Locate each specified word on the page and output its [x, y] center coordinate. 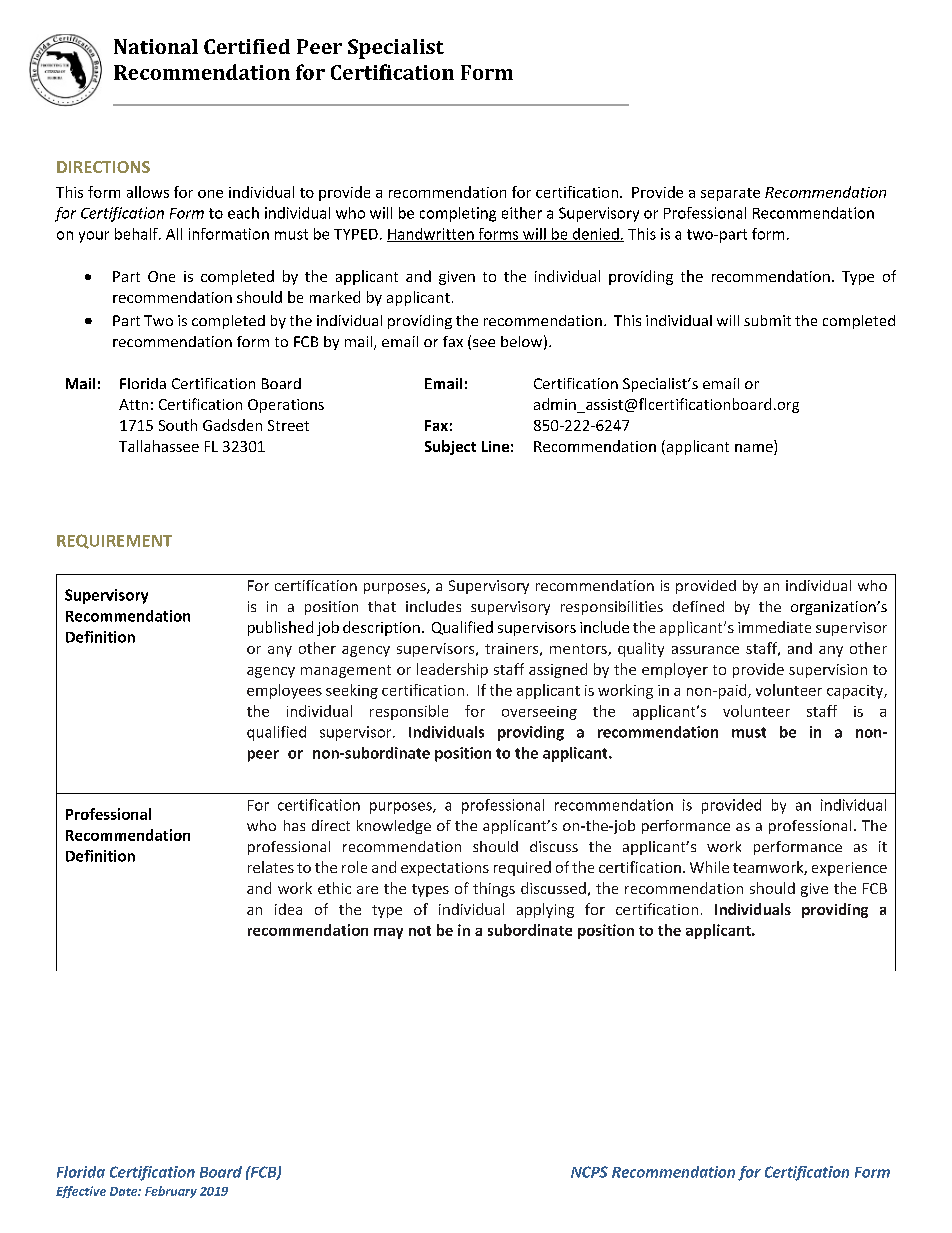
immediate [774, 627]
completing [458, 214]
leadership [452, 670]
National [156, 46]
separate [730, 194]
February [171, 1192]
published [280, 628]
